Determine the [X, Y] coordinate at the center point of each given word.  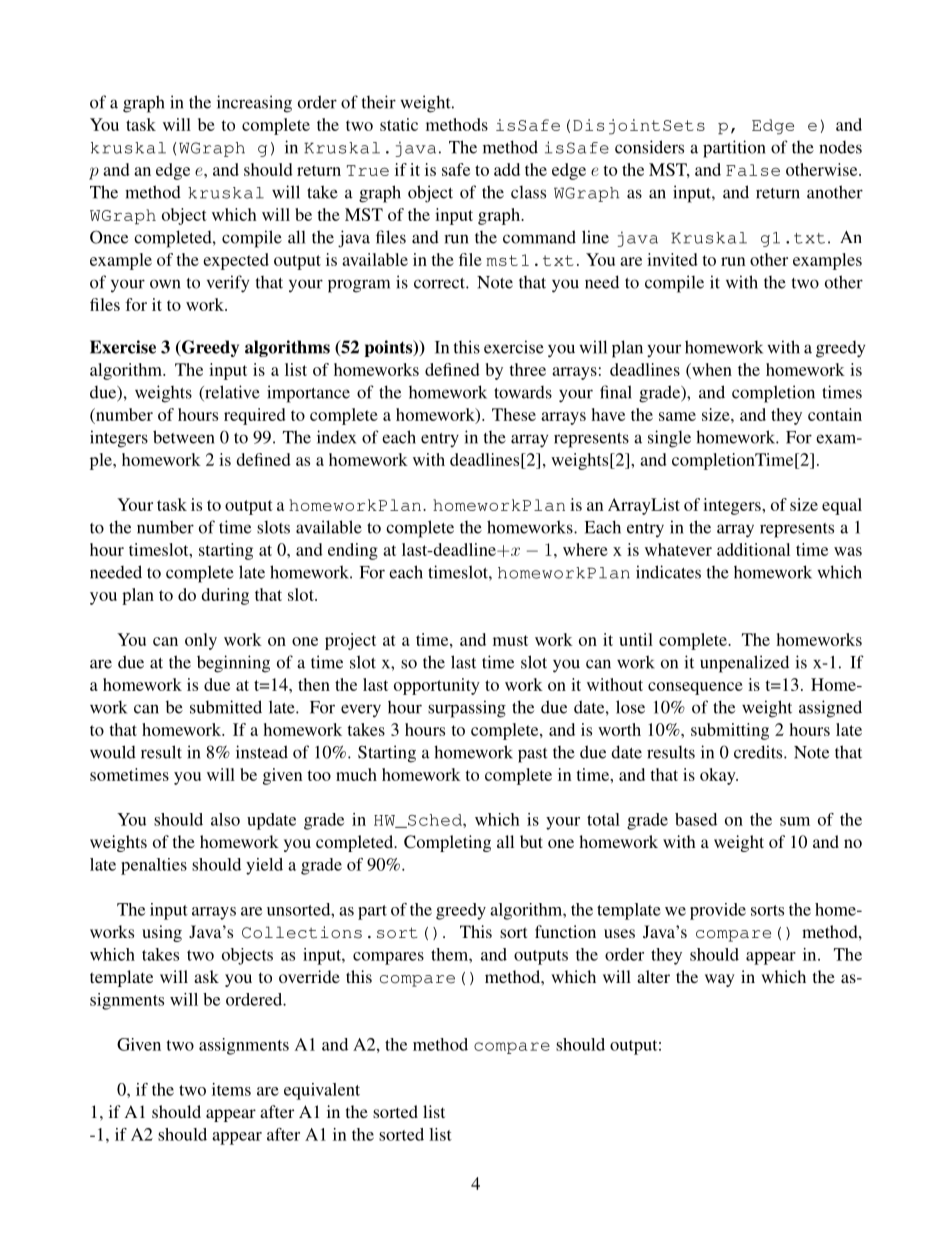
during [225, 596]
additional [753, 549]
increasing [254, 104]
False [753, 170]
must [510, 640]
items [231, 1089]
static [399, 124]
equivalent [322, 1091]
